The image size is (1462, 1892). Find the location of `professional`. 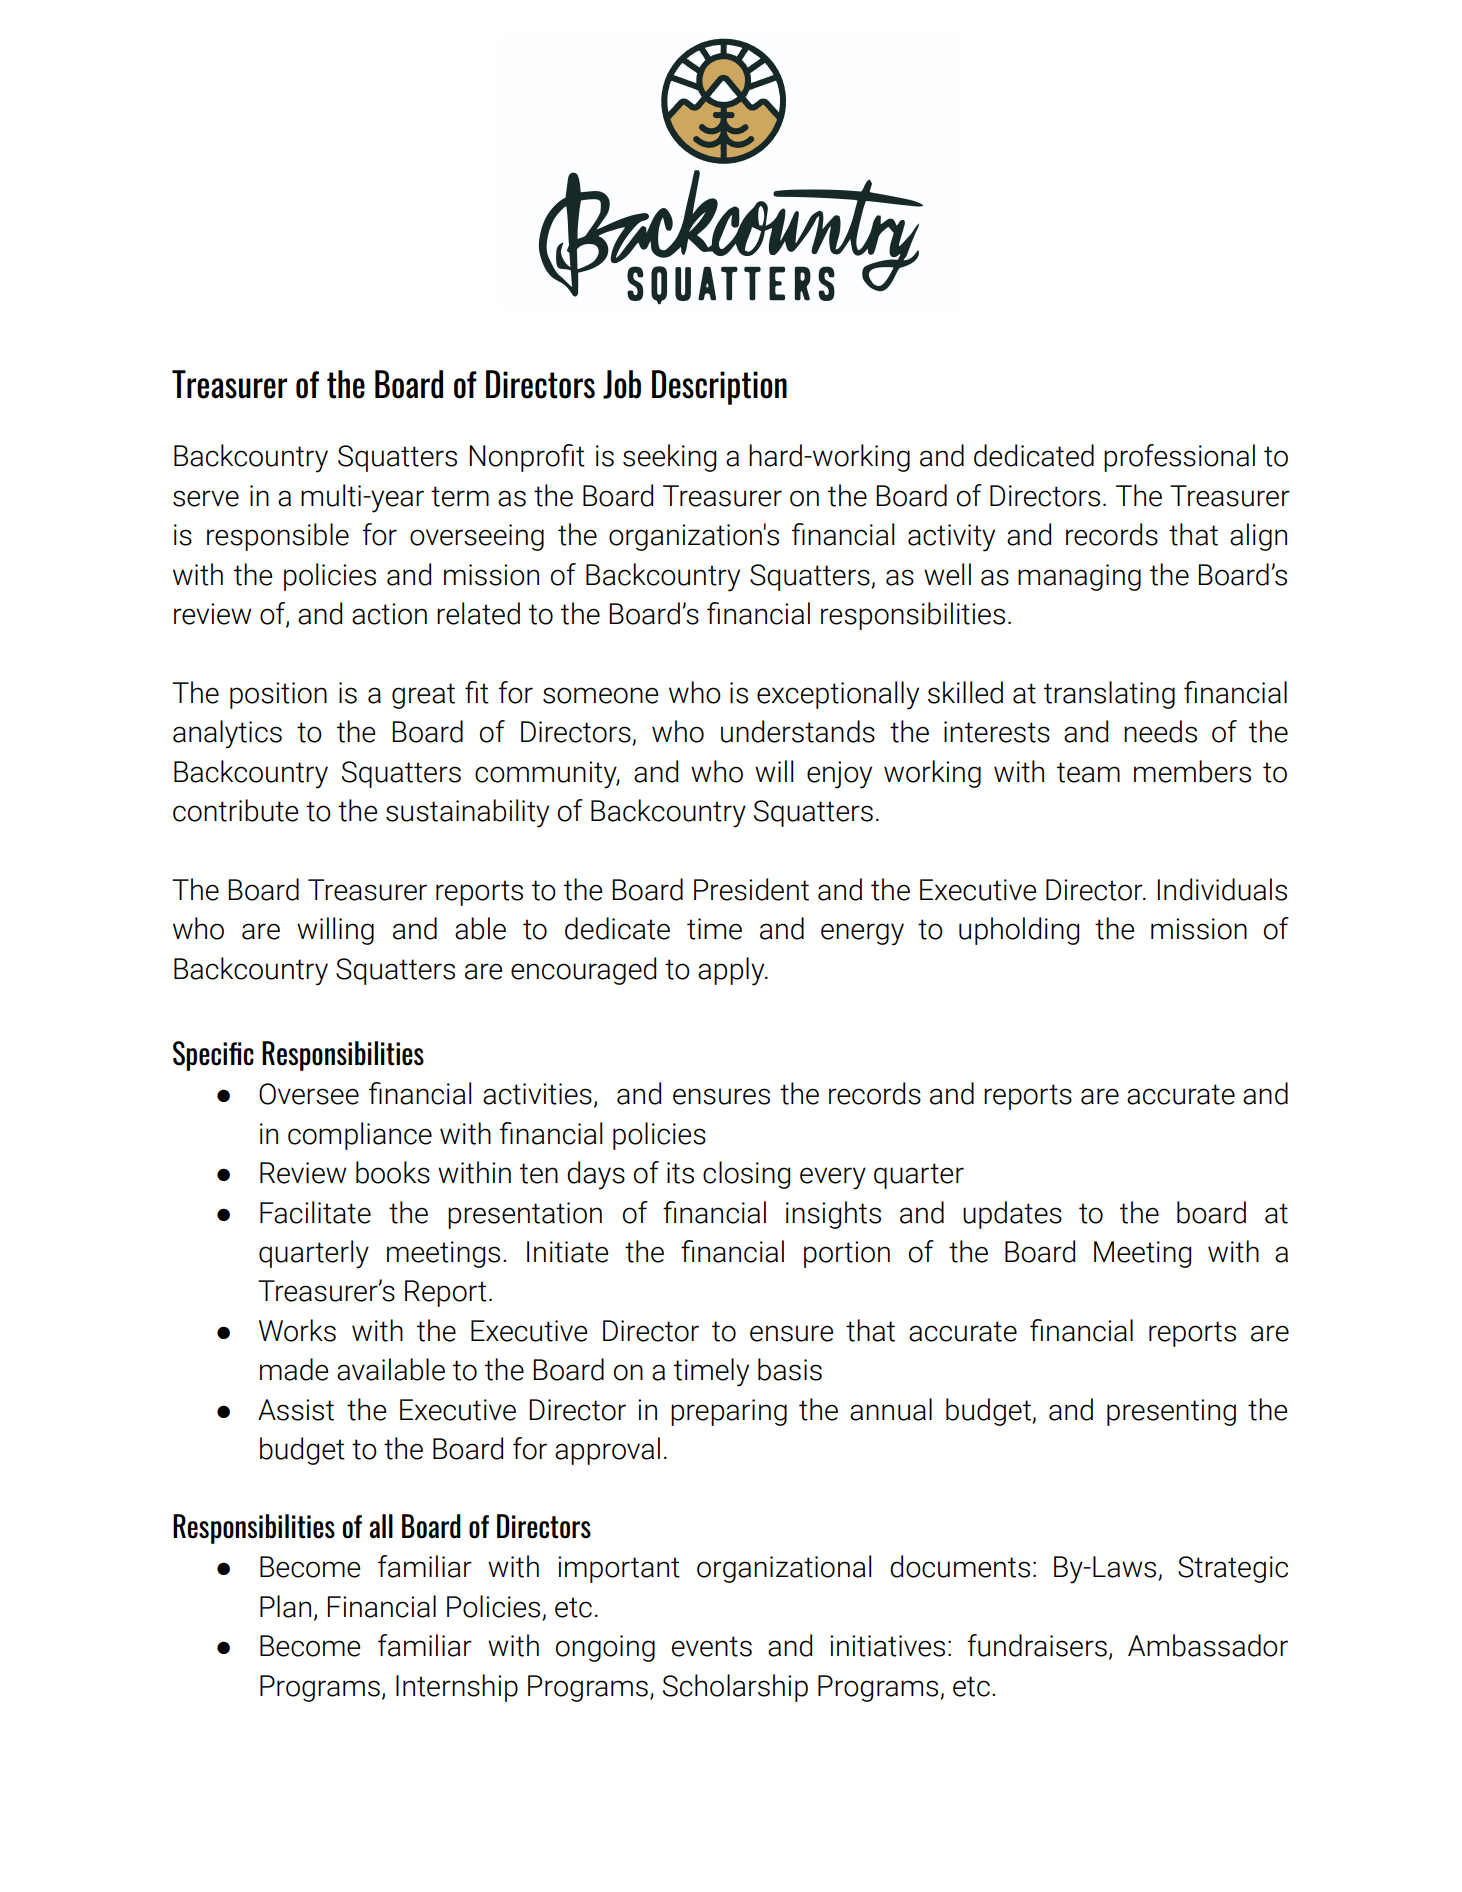

professional is located at coordinates (1179, 458).
